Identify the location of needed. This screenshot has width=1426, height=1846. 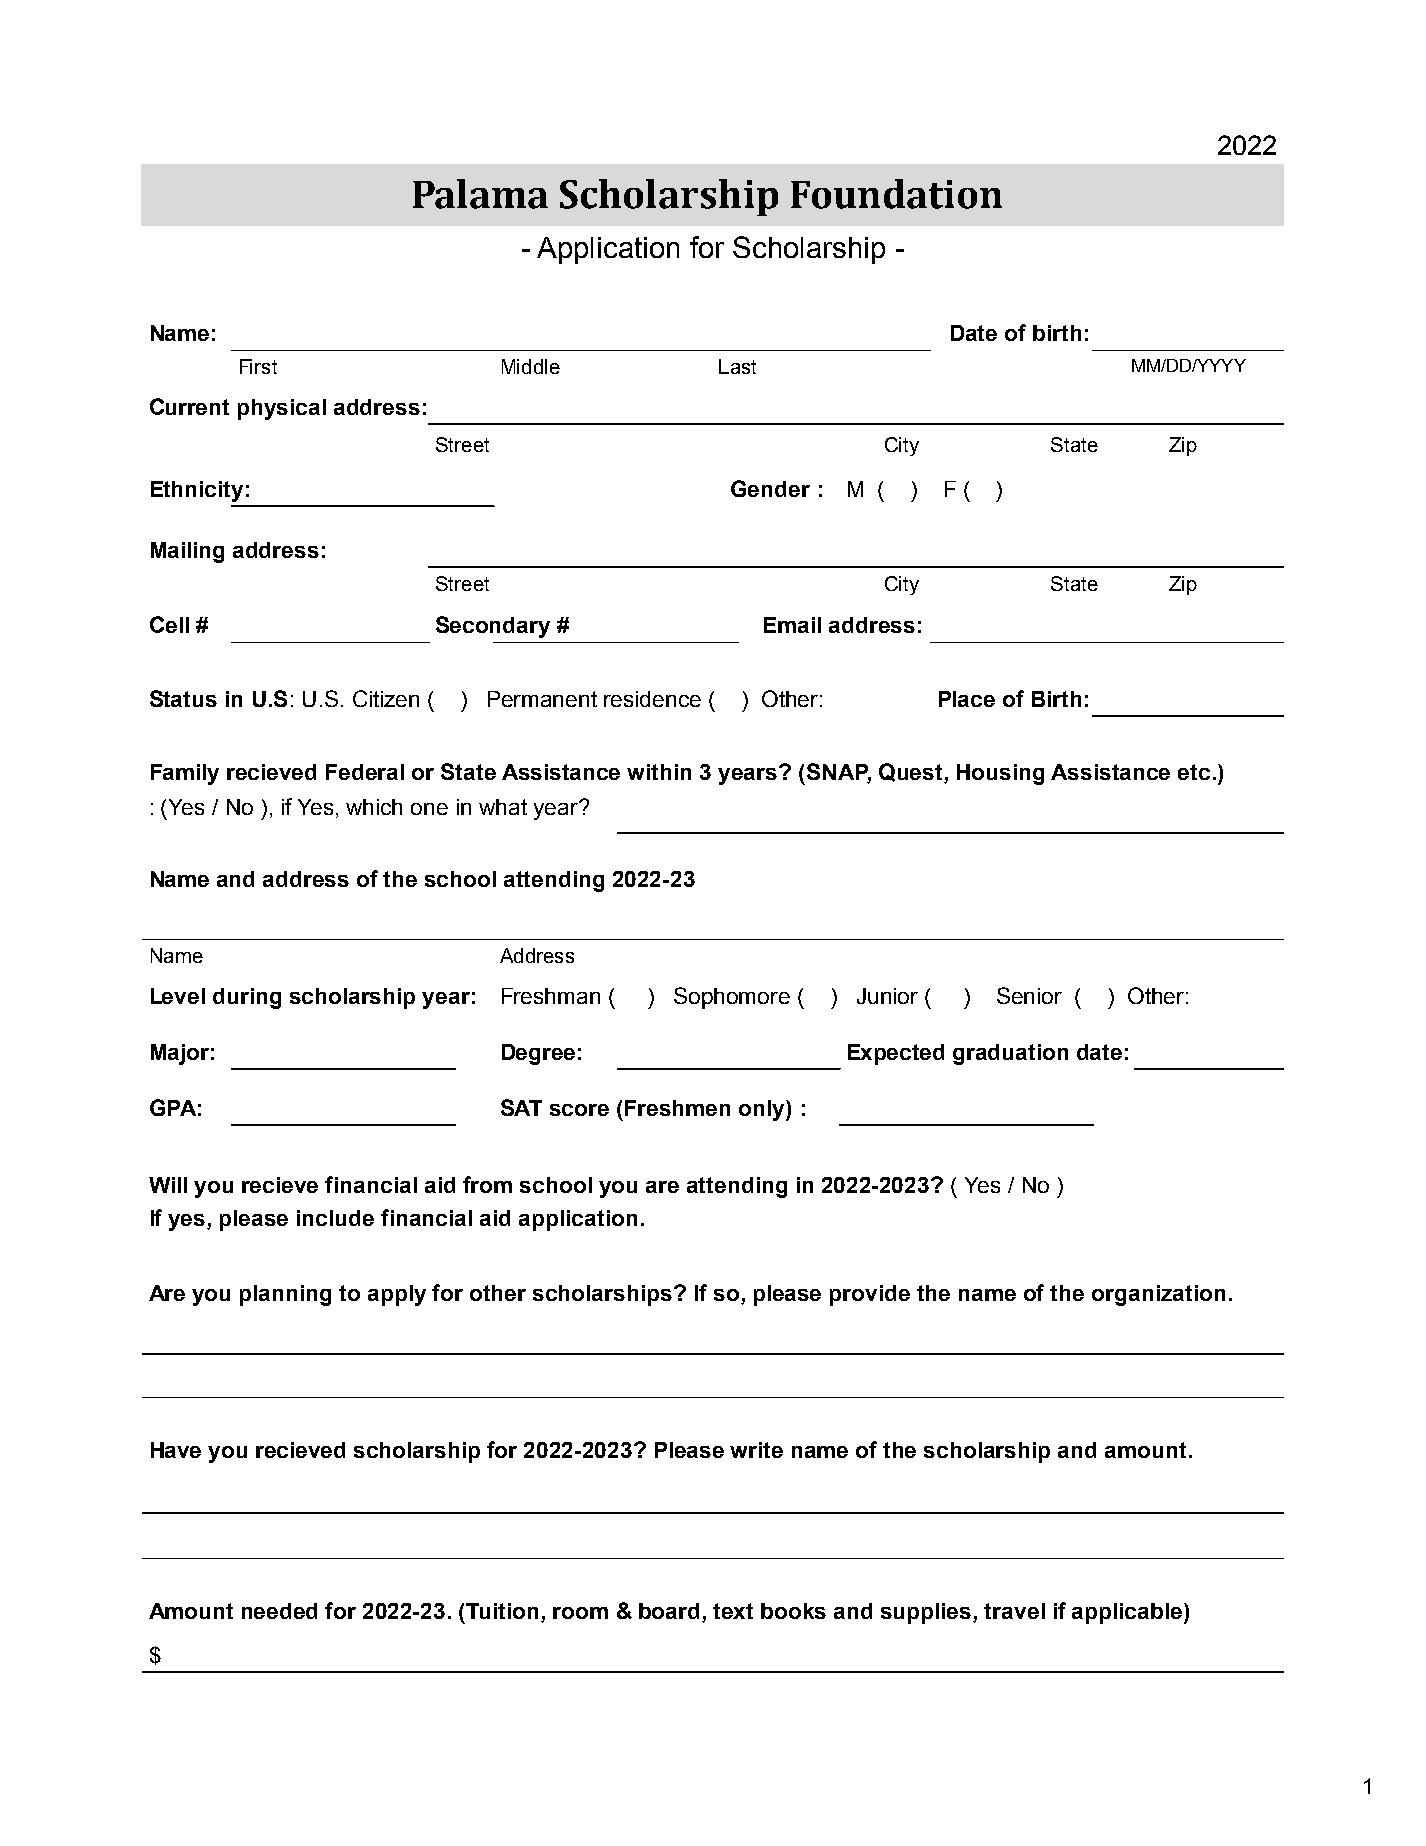
(279, 1611).
